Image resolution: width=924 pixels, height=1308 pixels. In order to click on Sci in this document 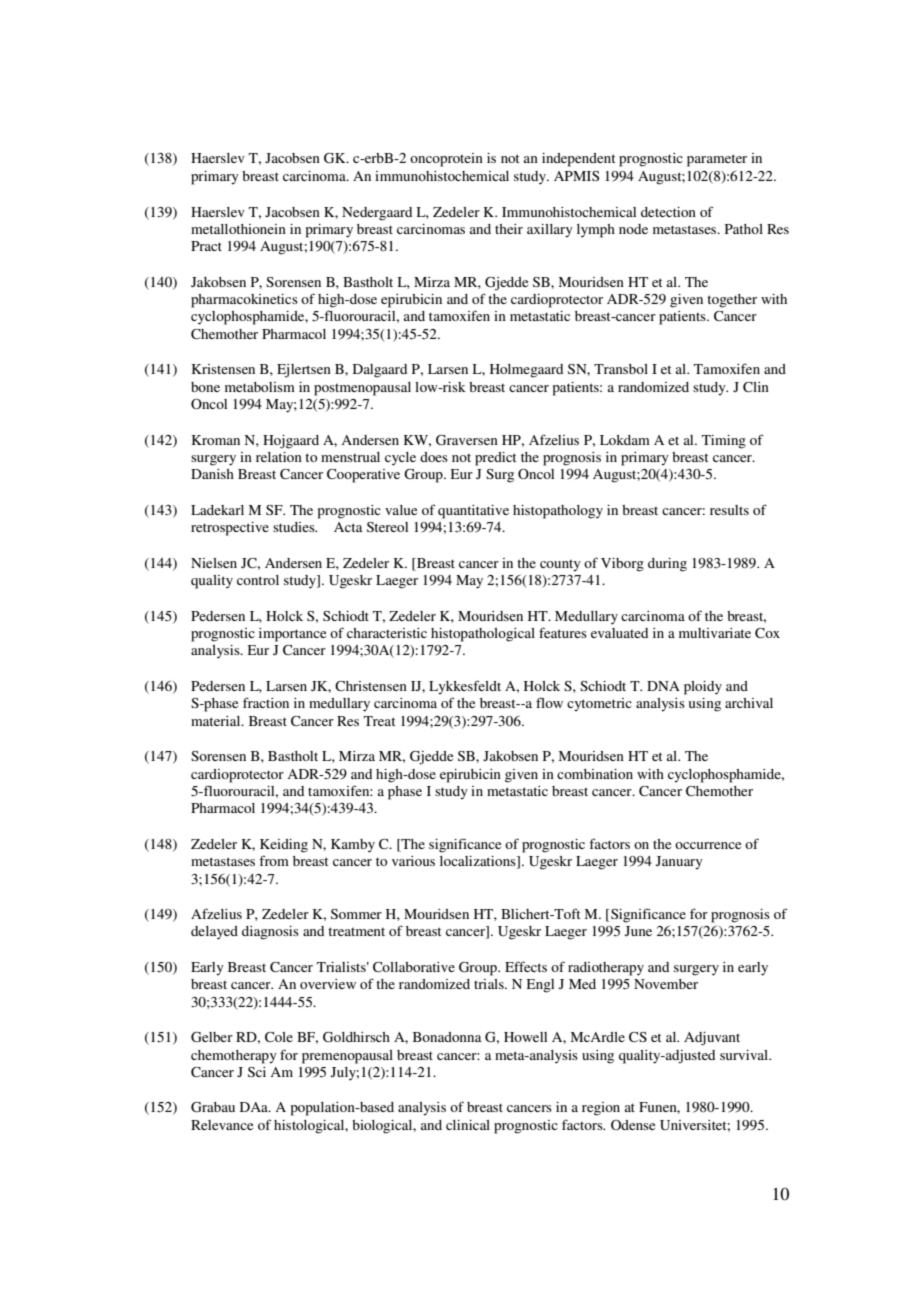, I will do `click(257, 1072)`.
